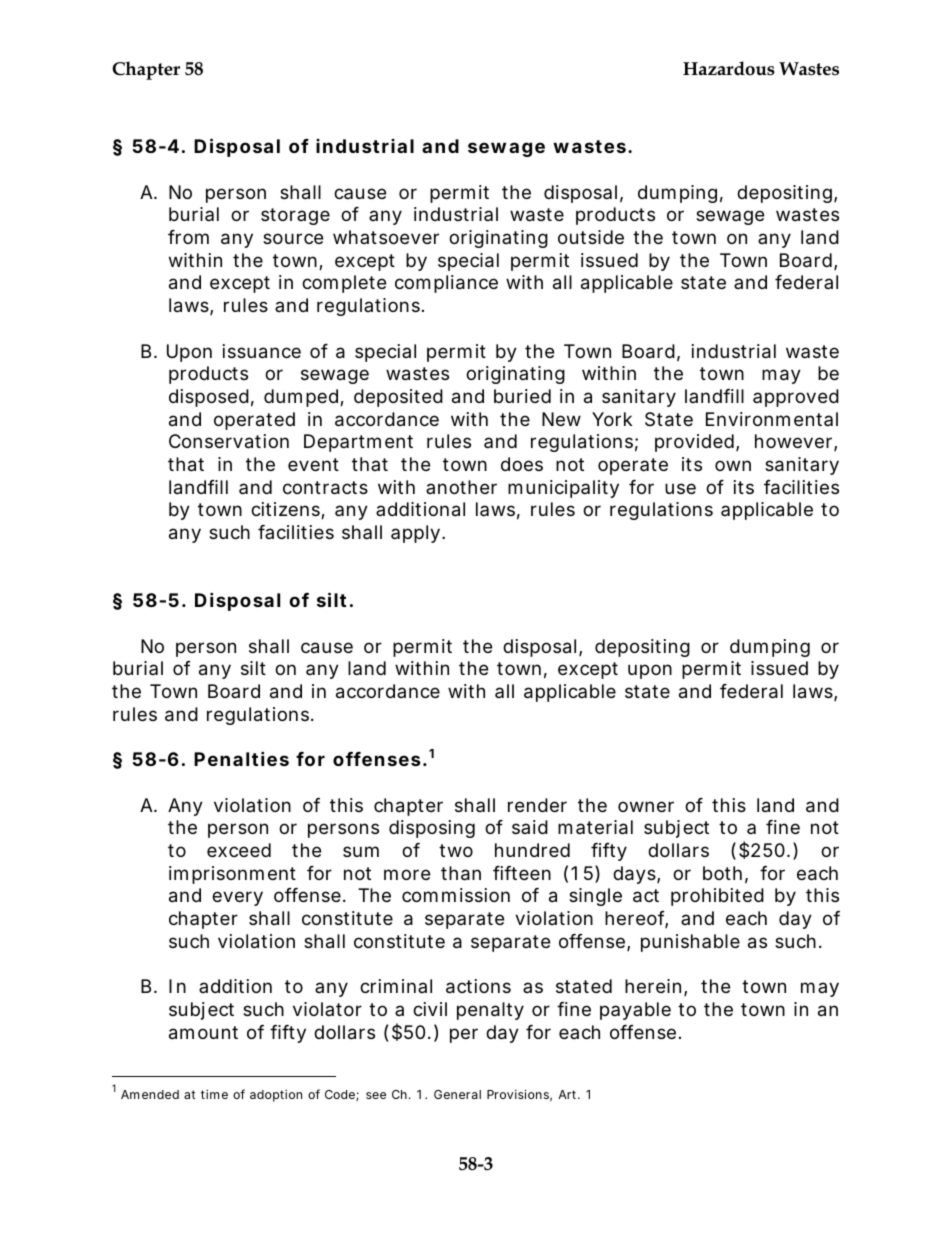 This screenshot has width=952, height=1233. I want to click on General, so click(457, 1094).
